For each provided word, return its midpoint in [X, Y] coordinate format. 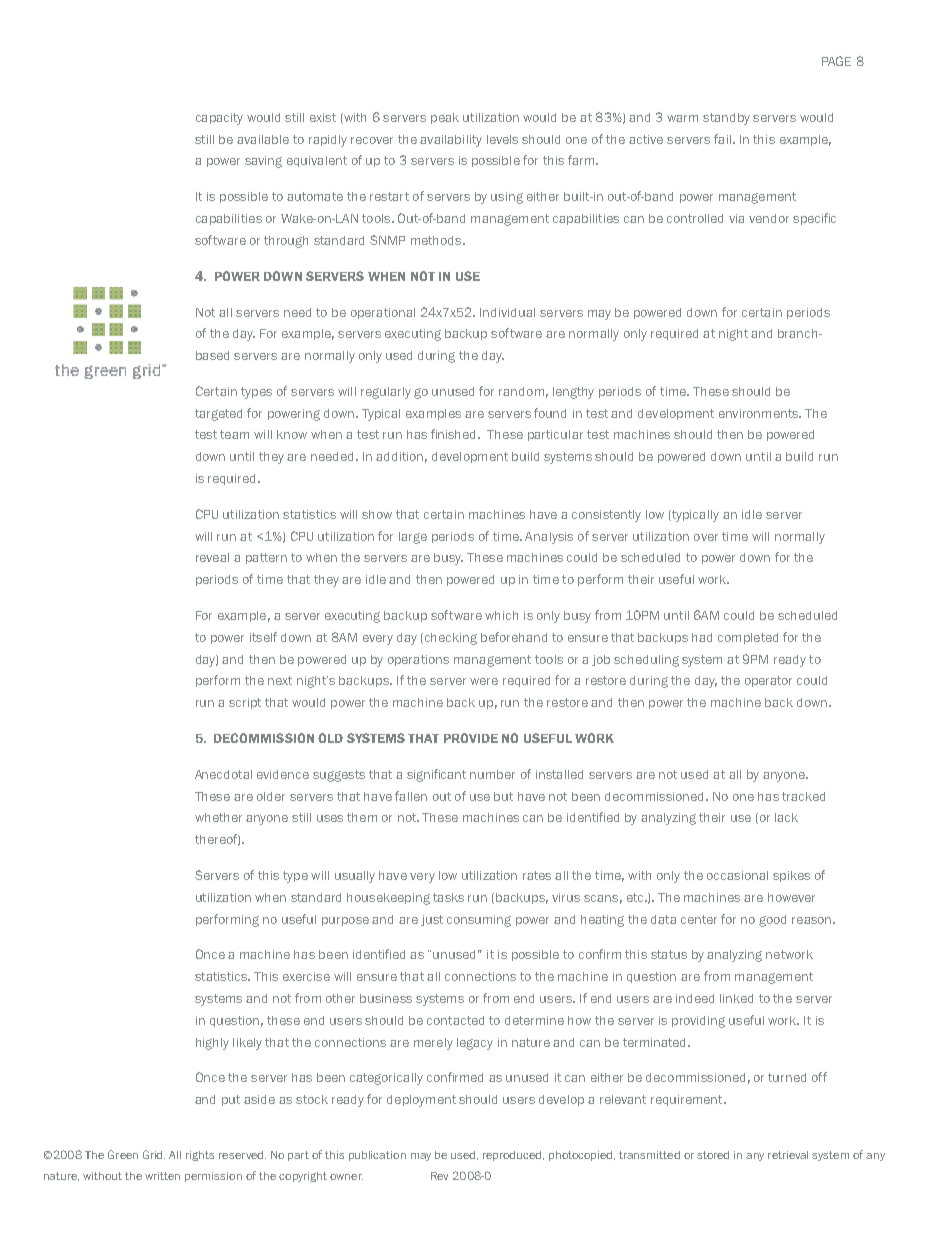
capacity [219, 119]
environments [759, 413]
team [234, 434]
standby [726, 119]
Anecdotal [223, 774]
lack [786, 817]
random [521, 391]
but [503, 796]
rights [200, 1156]
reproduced [513, 1156]
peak [445, 118]
